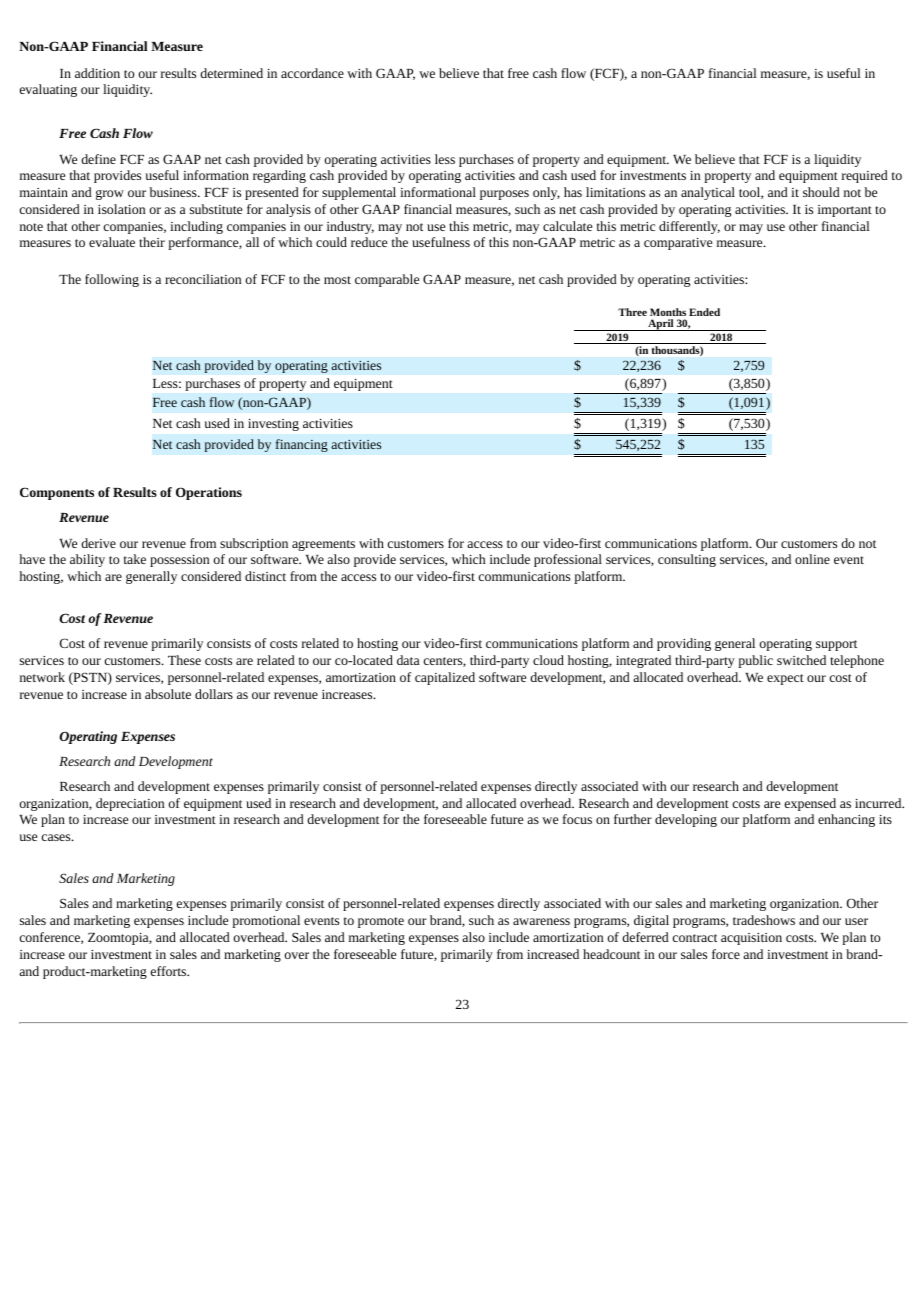 The image size is (924, 1308). Describe the element at coordinates (865, 176) in the screenshot. I see `required` at that location.
